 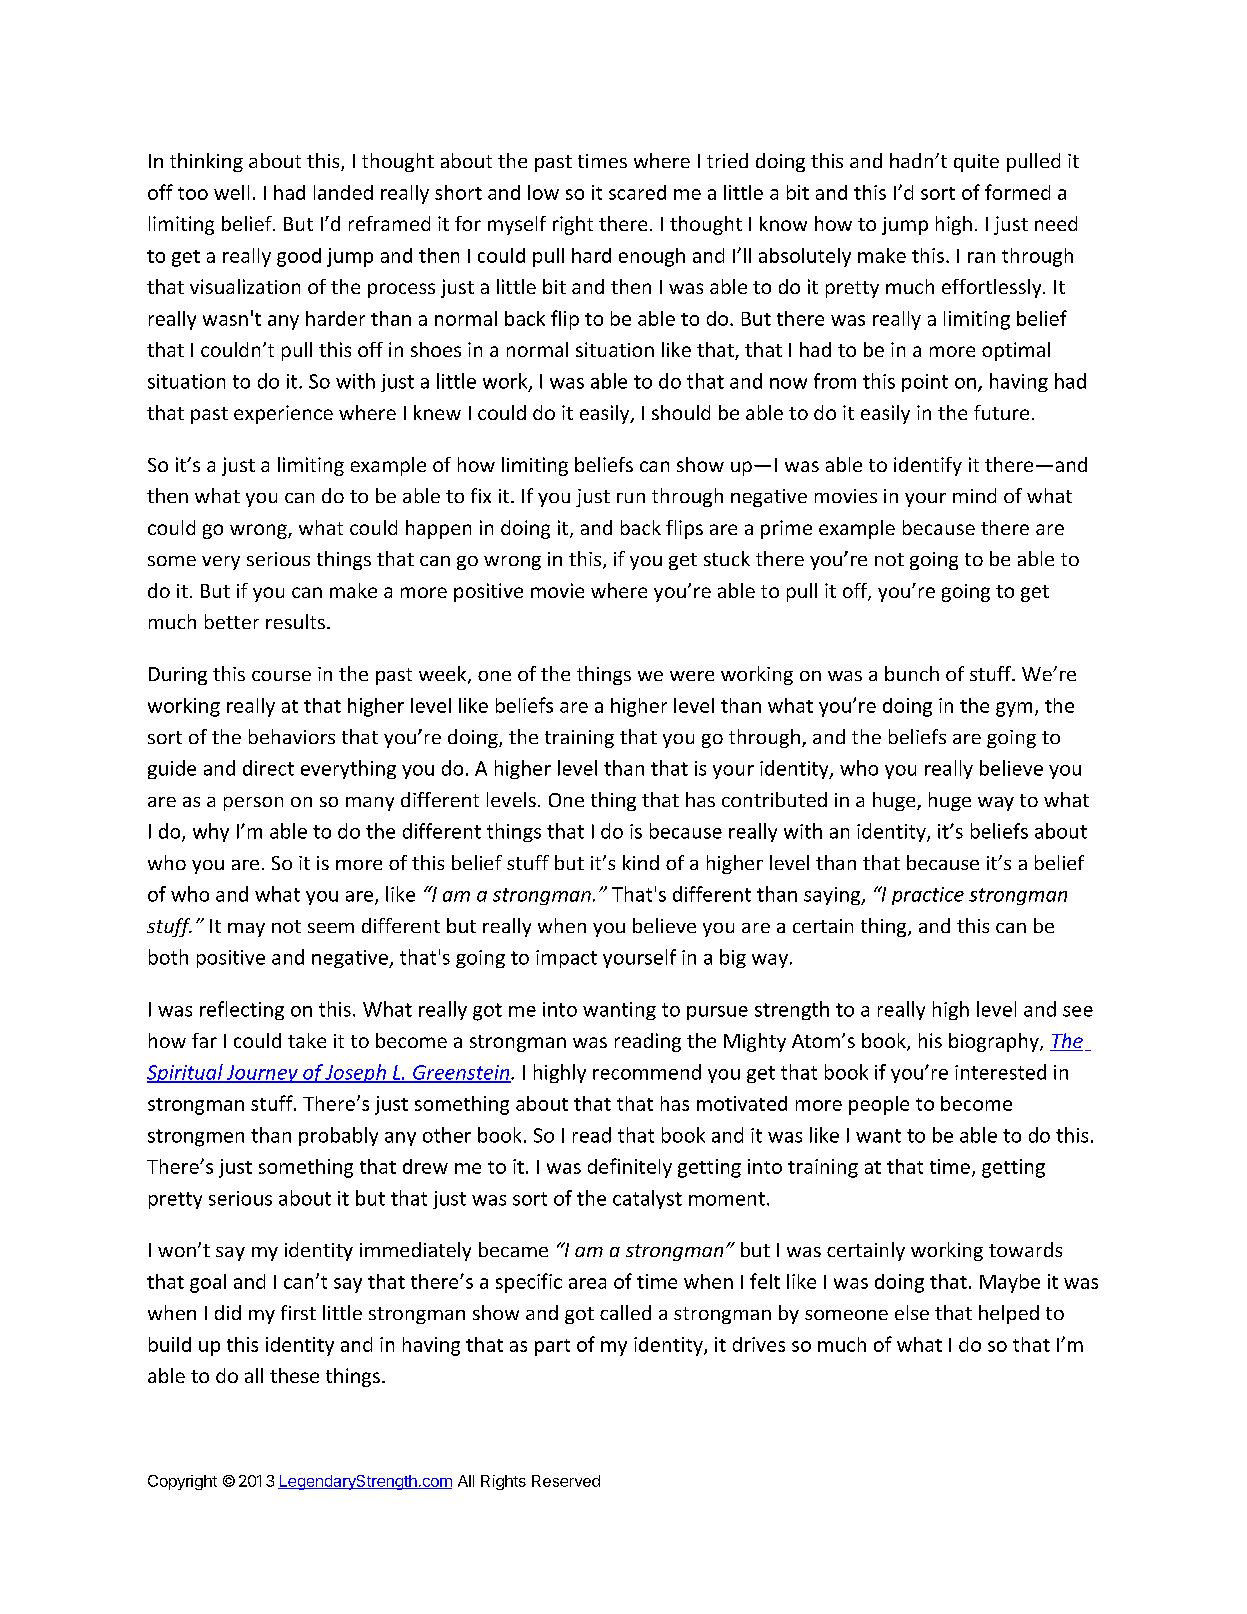 What do you see at coordinates (231, 192) in the screenshot?
I see `well` at bounding box center [231, 192].
